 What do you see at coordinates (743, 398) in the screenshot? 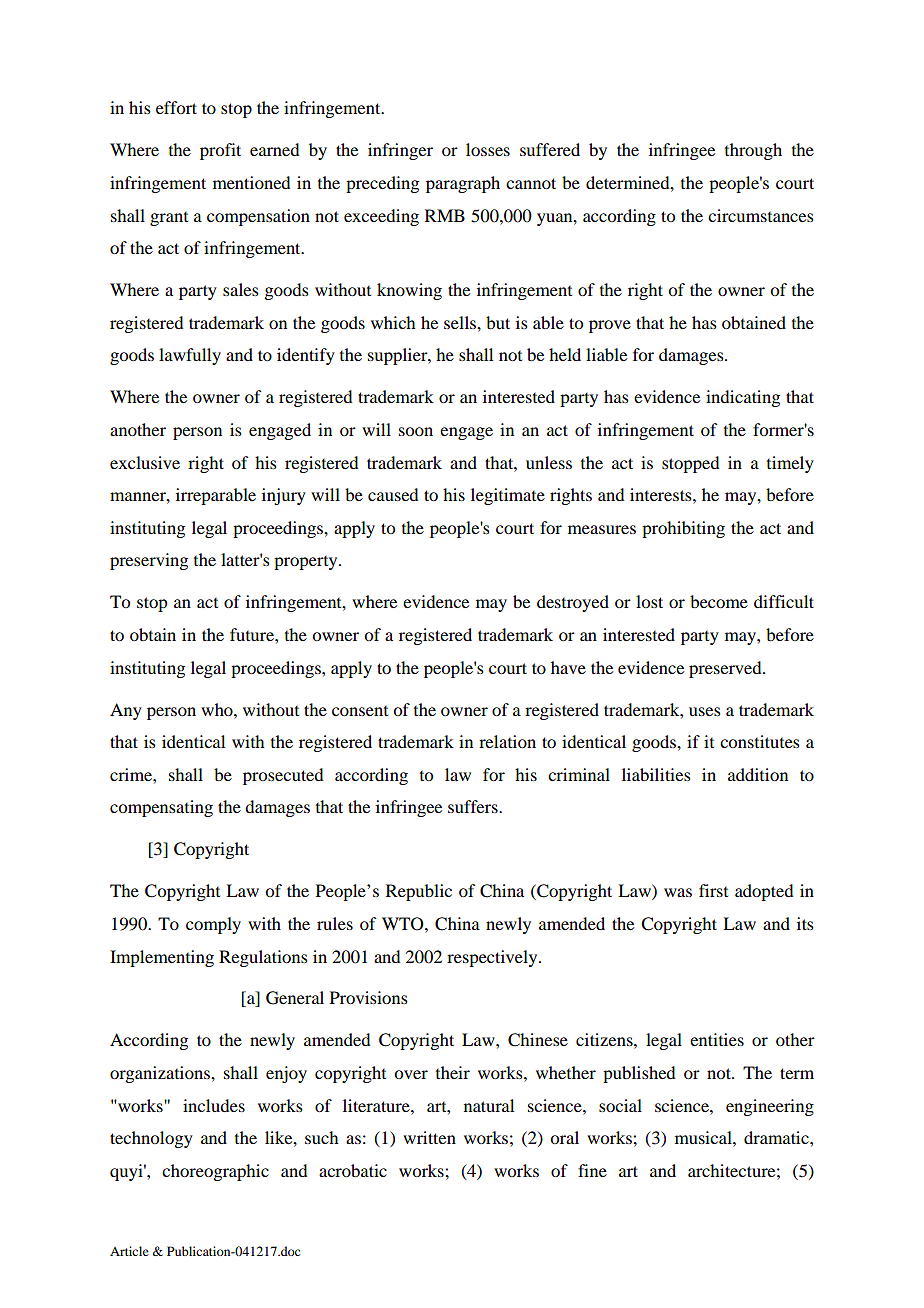
I see `indicating` at bounding box center [743, 398].
